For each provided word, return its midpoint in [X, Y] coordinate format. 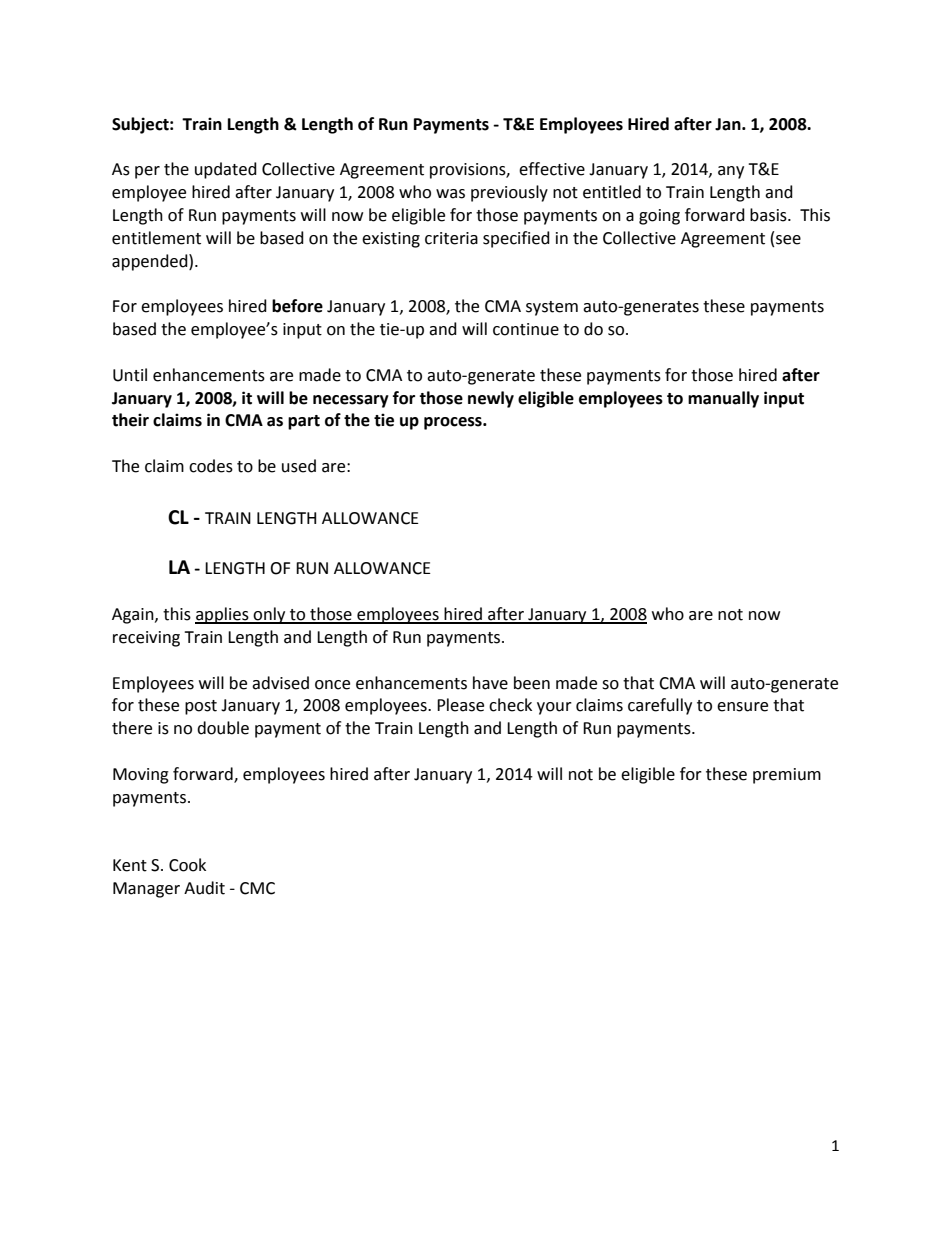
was [450, 194]
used [299, 466]
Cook [187, 865]
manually [723, 399]
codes [211, 466]
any [731, 172]
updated [226, 170]
